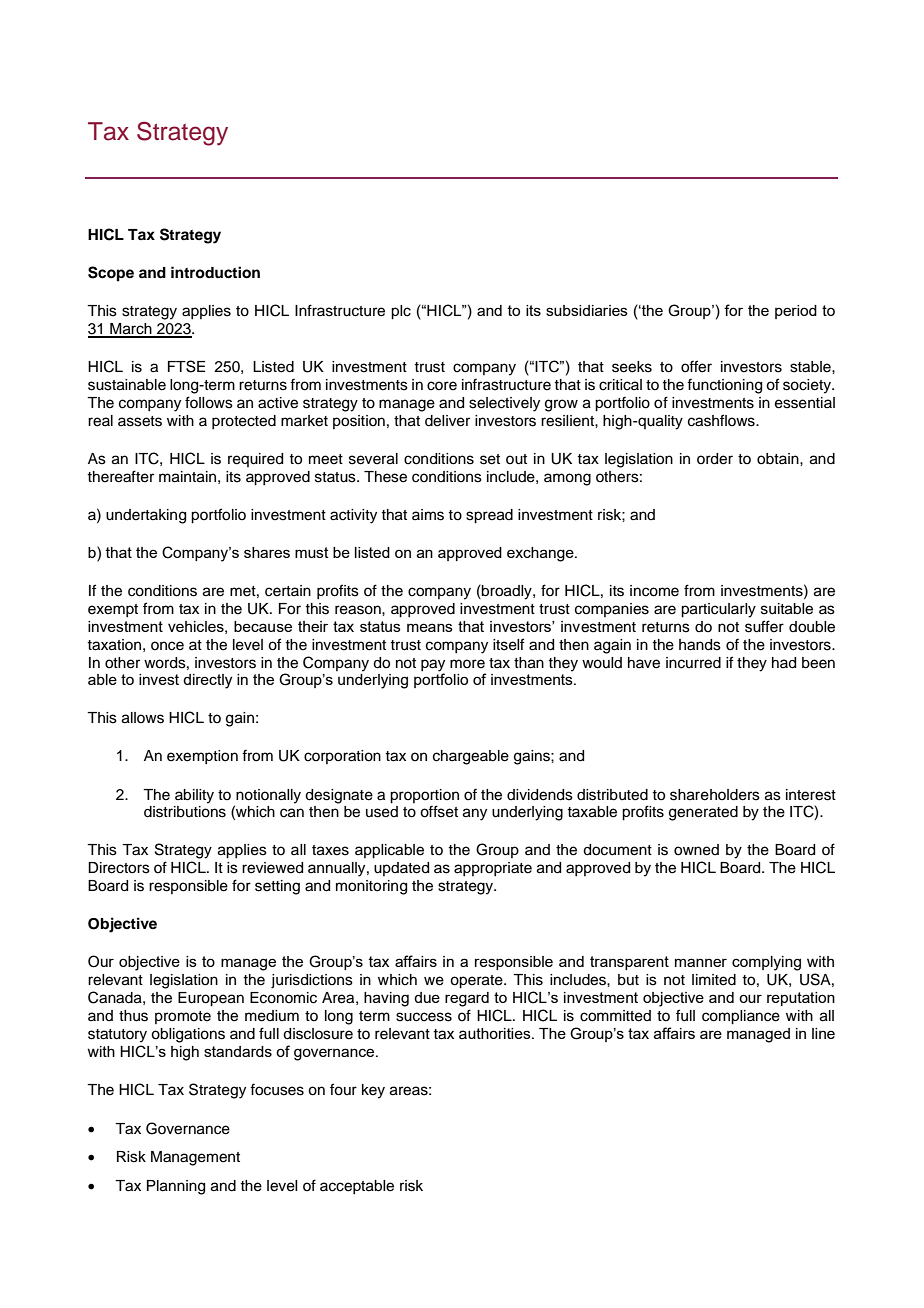 This screenshot has width=924, height=1308. I want to click on Planning, so click(176, 1187).
